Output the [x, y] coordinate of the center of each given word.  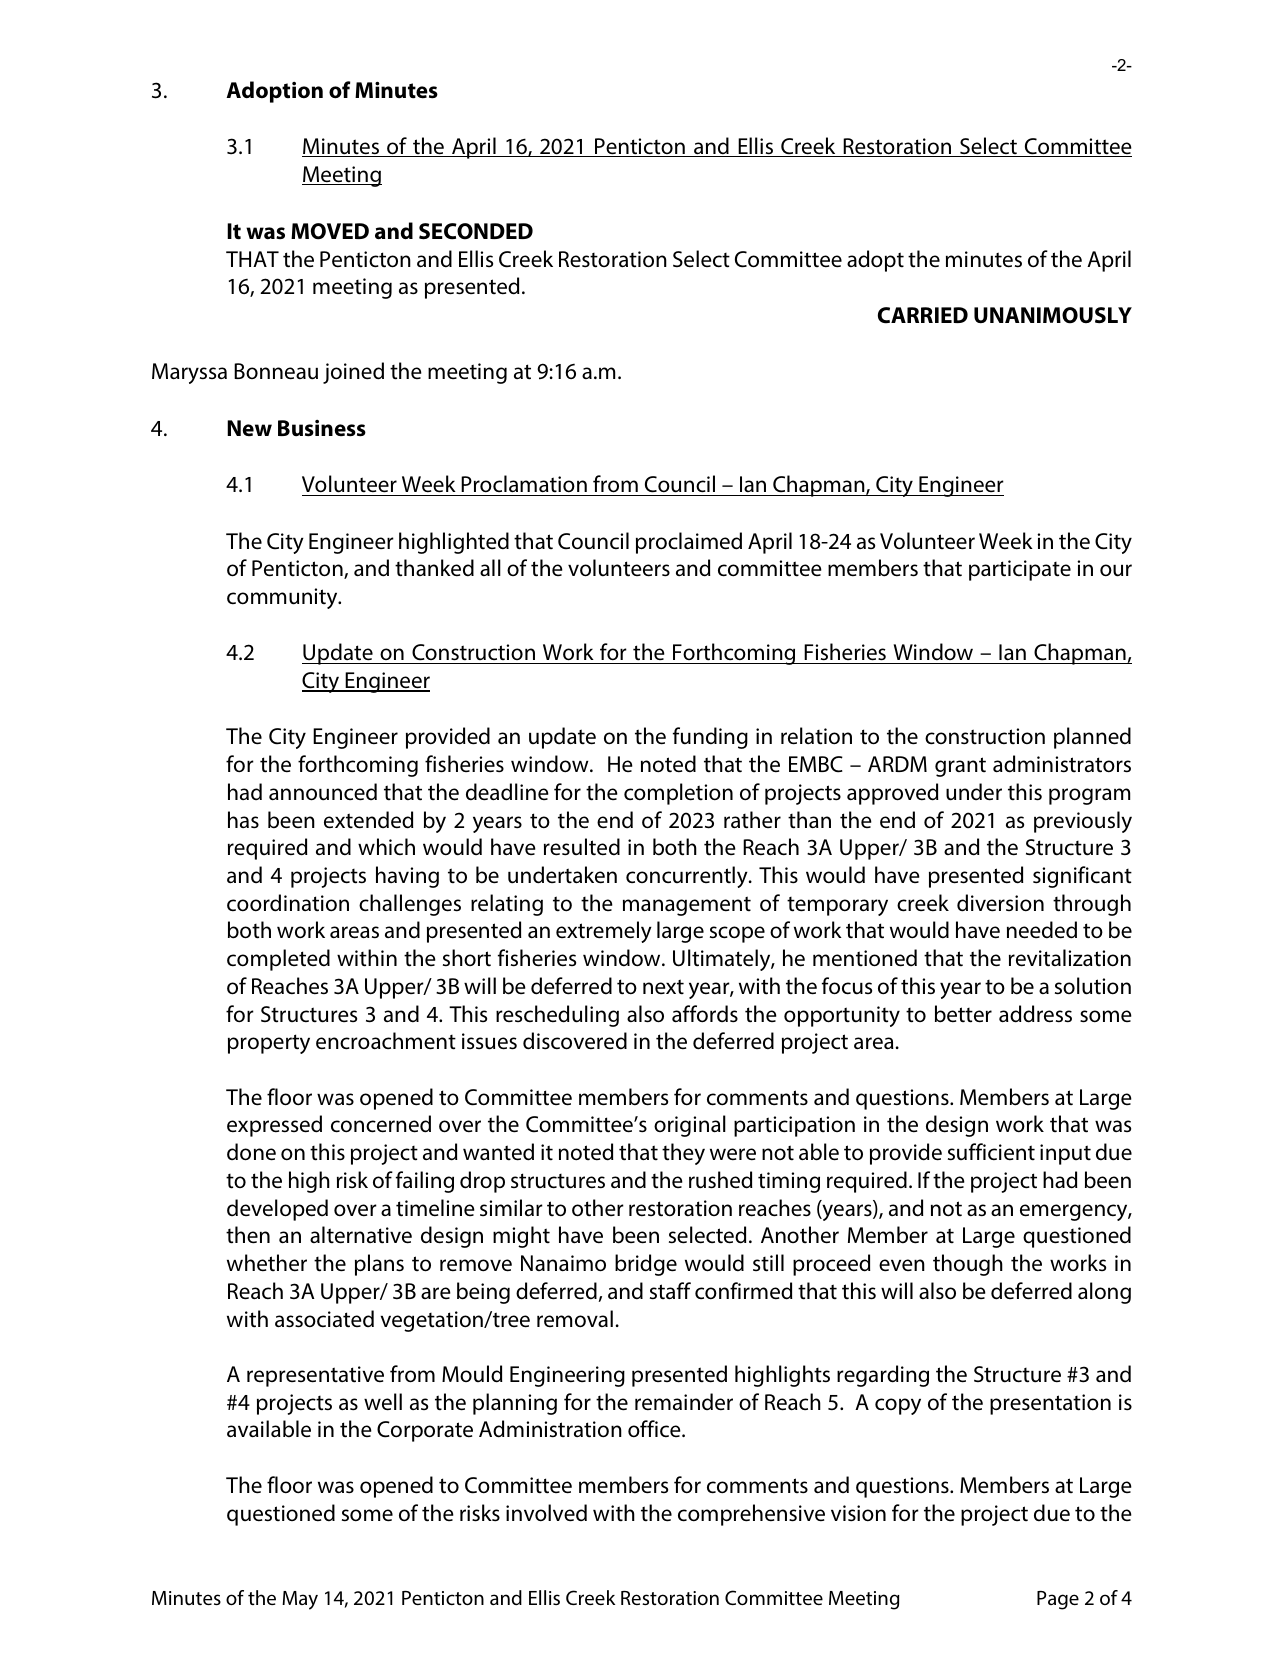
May [300, 1600]
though [968, 1265]
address [1035, 1014]
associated [324, 1319]
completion [678, 794]
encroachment [386, 1041]
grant [960, 767]
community [283, 598]
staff [670, 1291]
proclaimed [689, 543]
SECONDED [476, 231]
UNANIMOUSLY [1053, 315]
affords [705, 1014]
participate [1020, 570]
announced [323, 792]
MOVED [330, 231]
